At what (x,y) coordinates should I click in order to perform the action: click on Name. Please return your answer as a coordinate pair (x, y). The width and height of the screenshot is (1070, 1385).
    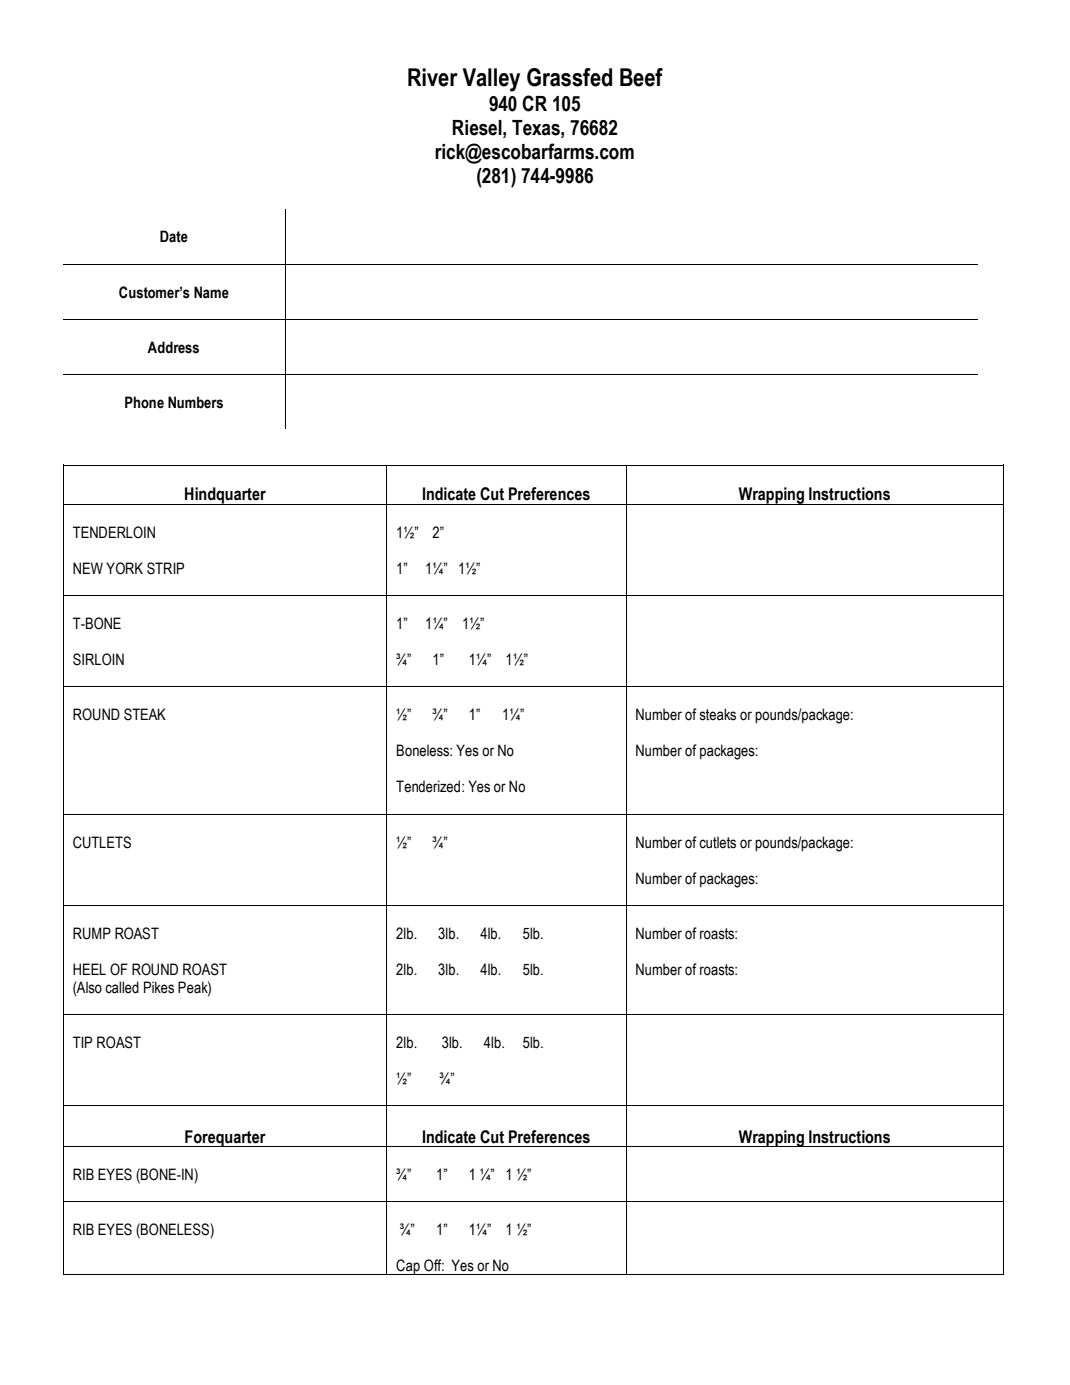
    Looking at the image, I should click on (211, 292).
